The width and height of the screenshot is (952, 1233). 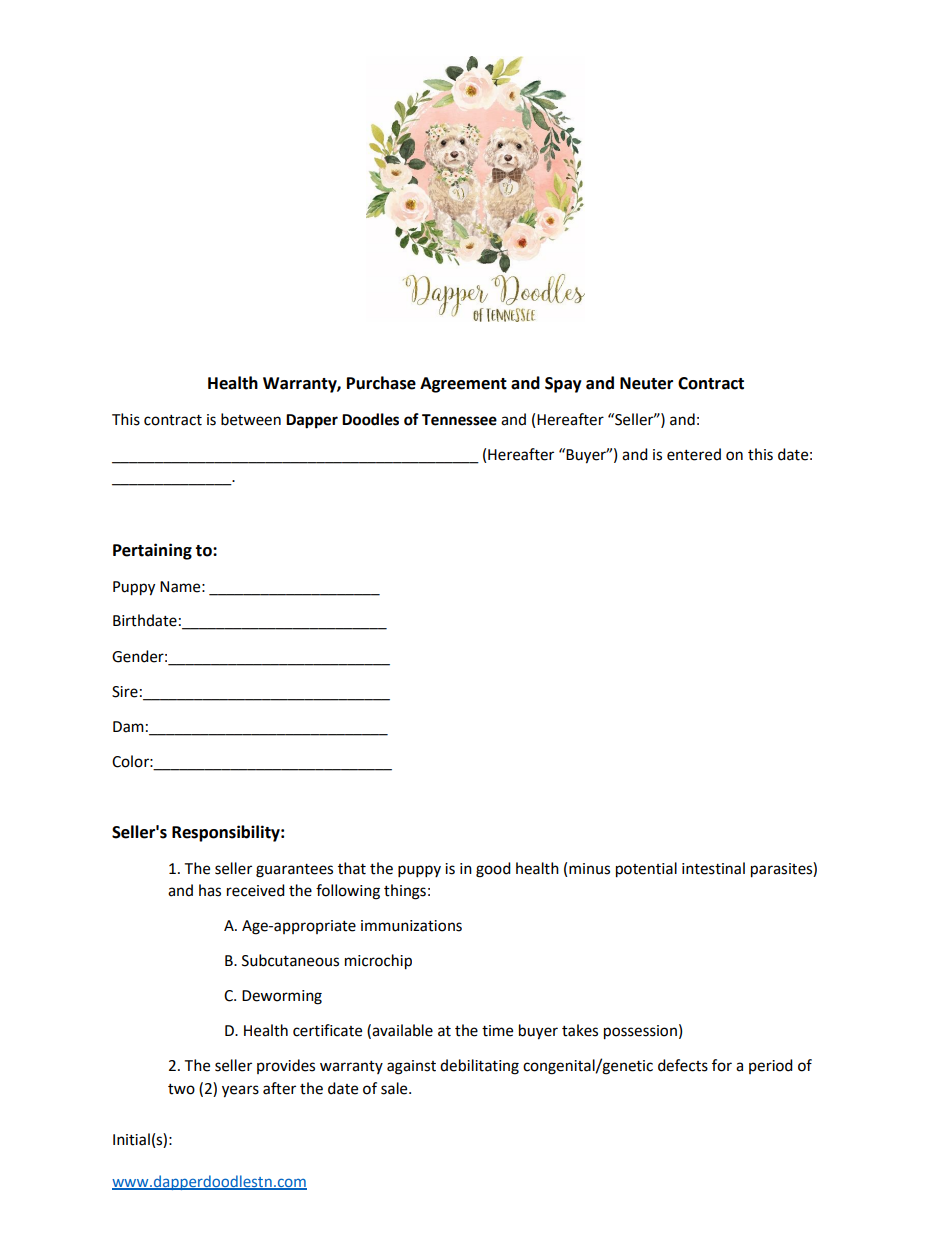 What do you see at coordinates (251, 419) in the screenshot?
I see `between` at bounding box center [251, 419].
